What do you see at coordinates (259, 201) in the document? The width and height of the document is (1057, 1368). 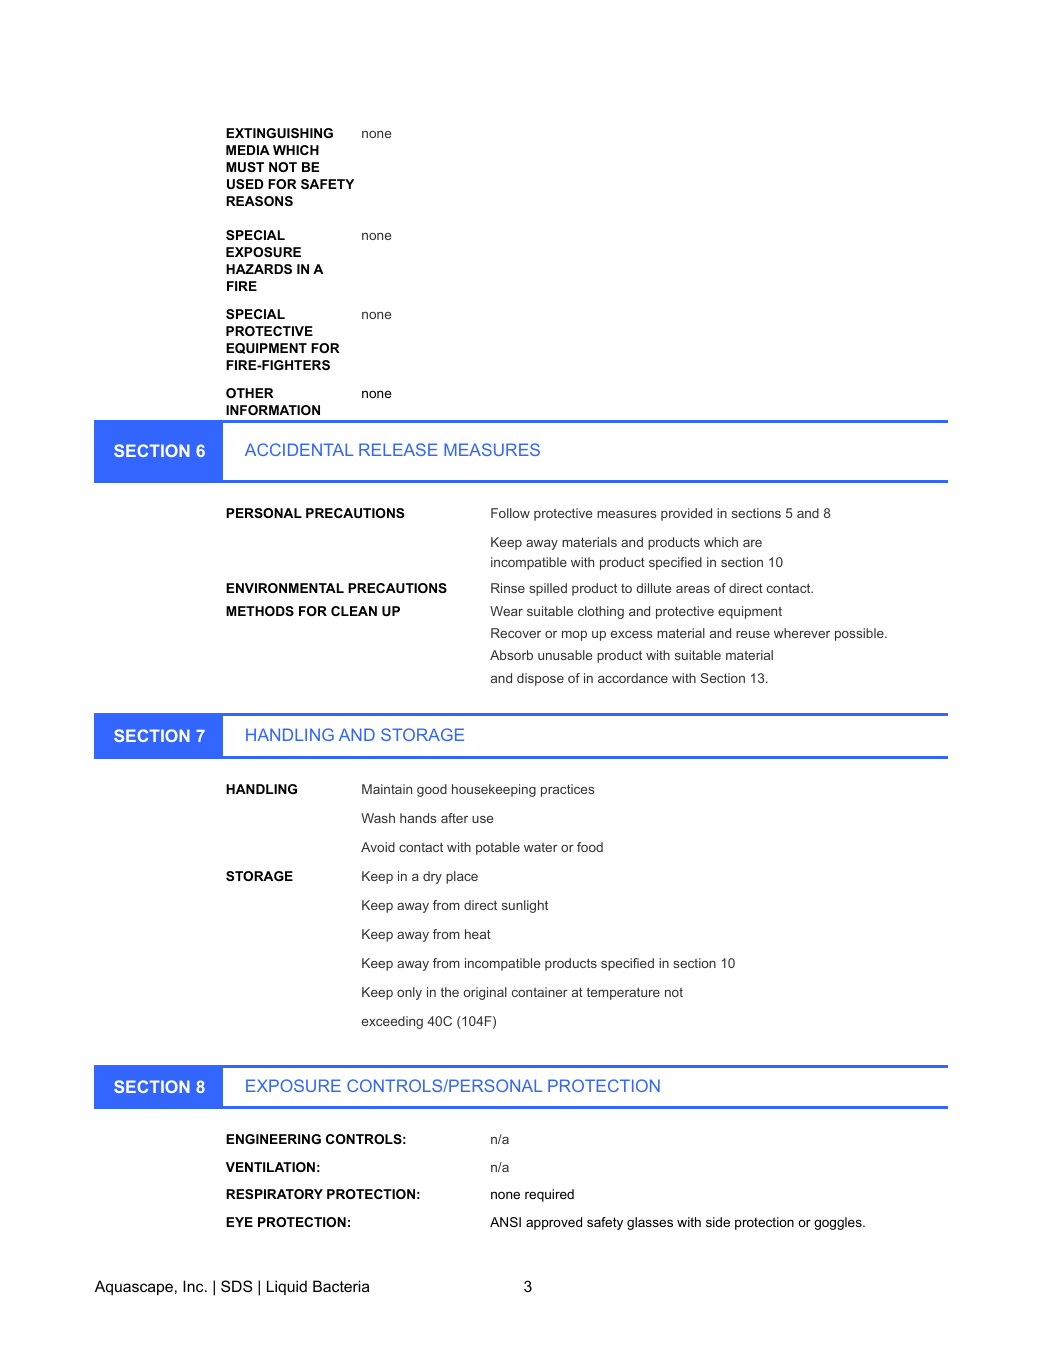 I see `REASONS` at bounding box center [259, 201].
